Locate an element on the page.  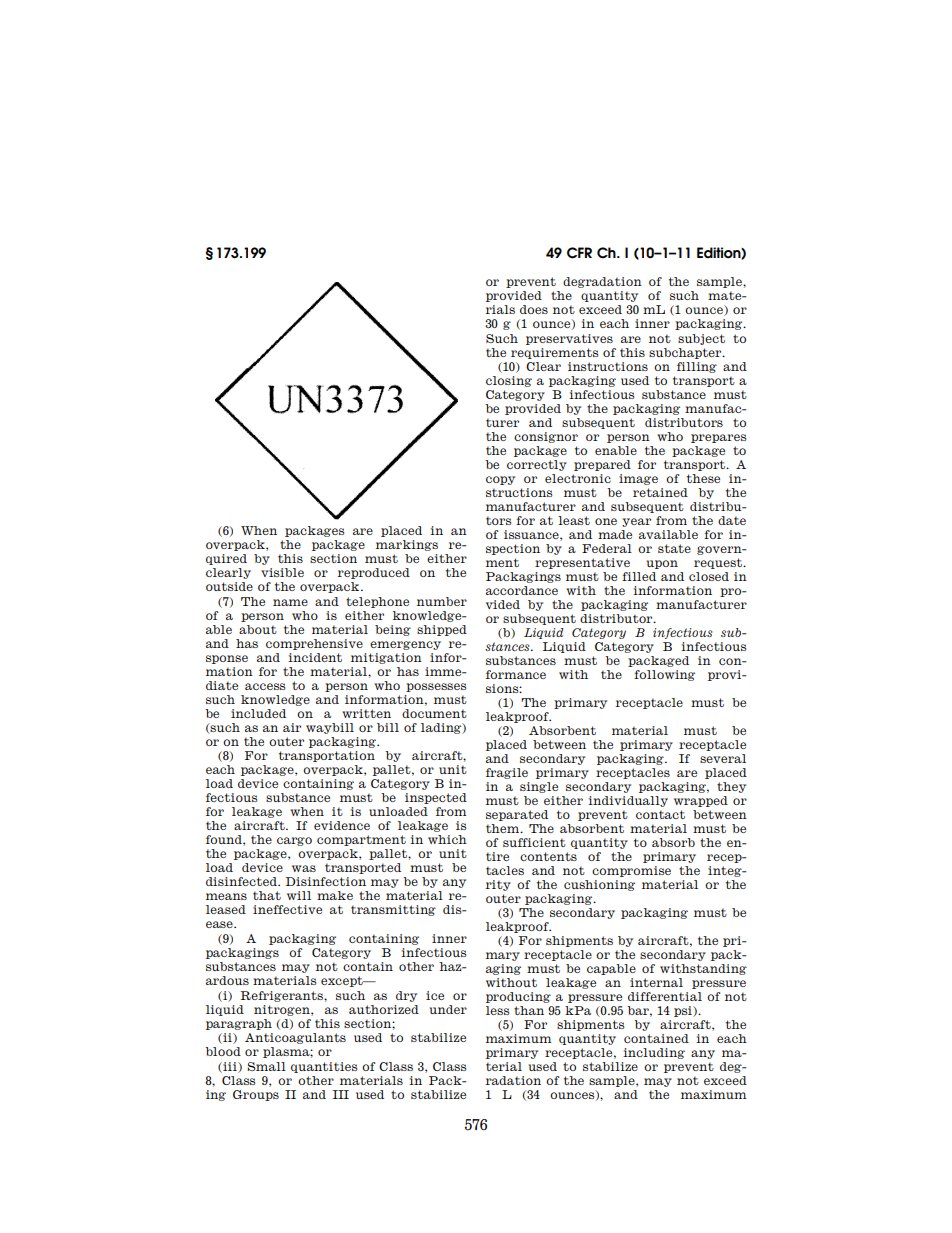
closing is located at coordinates (509, 381).
